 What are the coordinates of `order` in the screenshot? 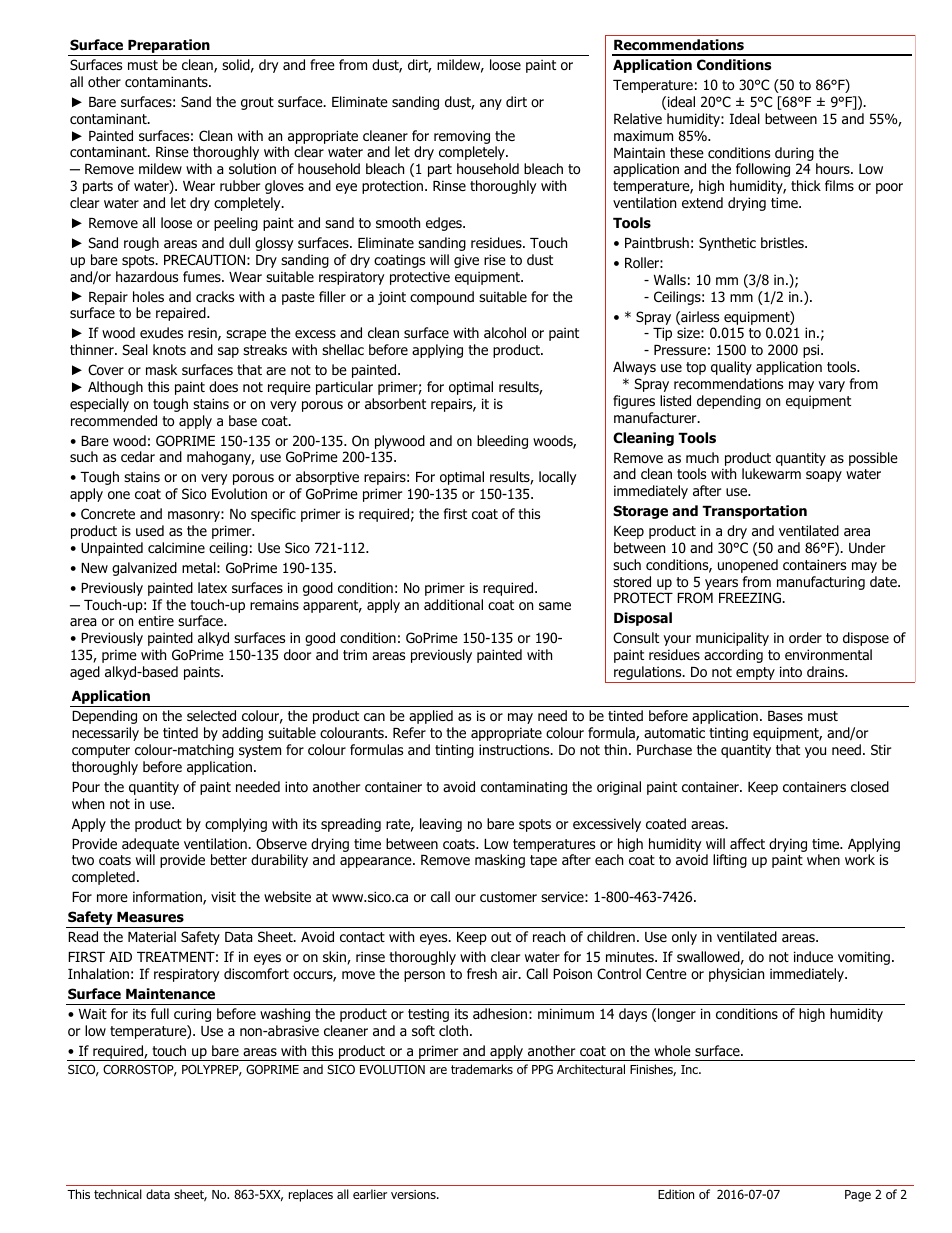 It's located at (805, 638).
